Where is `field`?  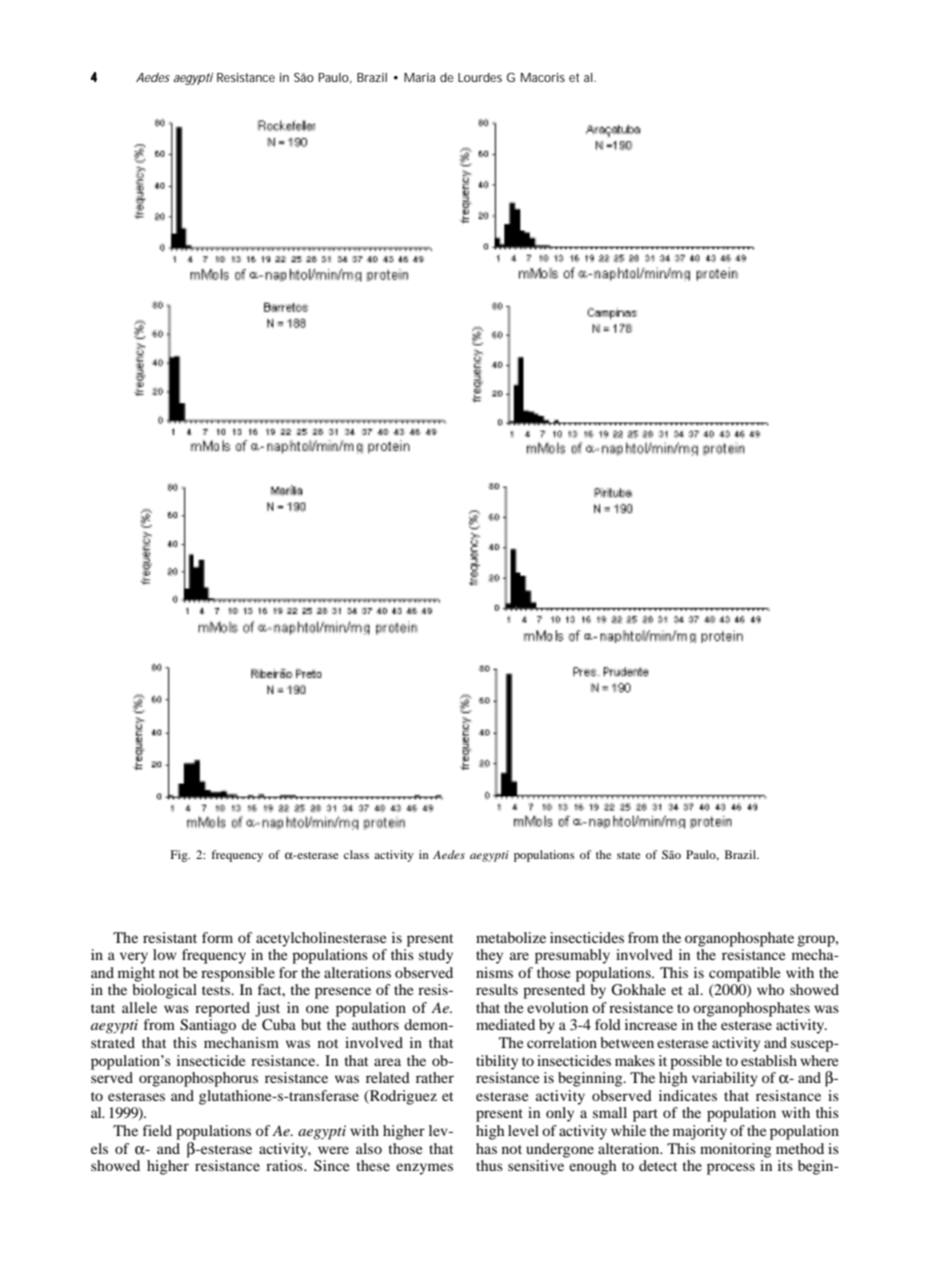
field is located at coordinates (157, 1130).
